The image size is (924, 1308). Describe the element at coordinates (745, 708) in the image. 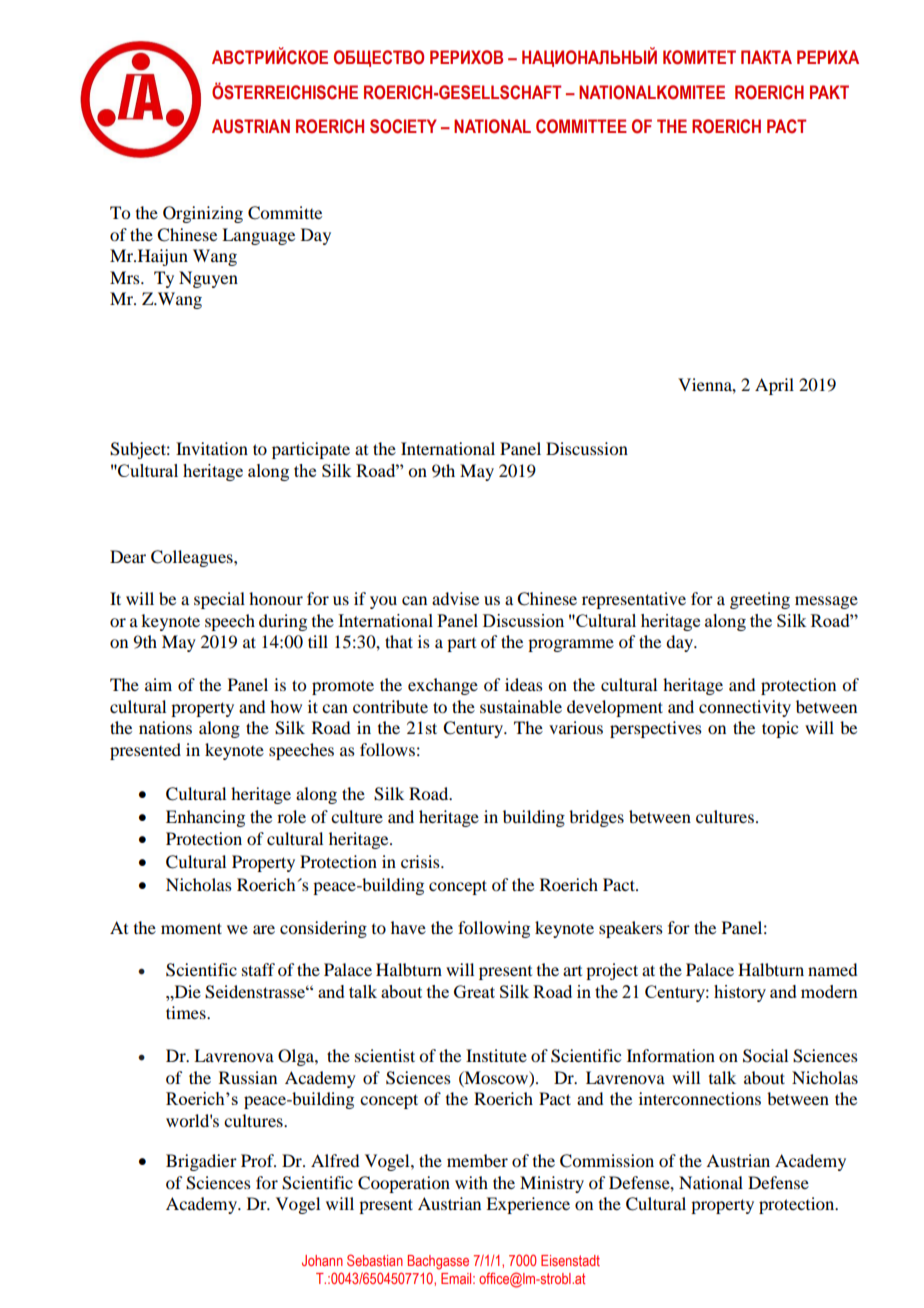

I see `connectivity` at that location.
